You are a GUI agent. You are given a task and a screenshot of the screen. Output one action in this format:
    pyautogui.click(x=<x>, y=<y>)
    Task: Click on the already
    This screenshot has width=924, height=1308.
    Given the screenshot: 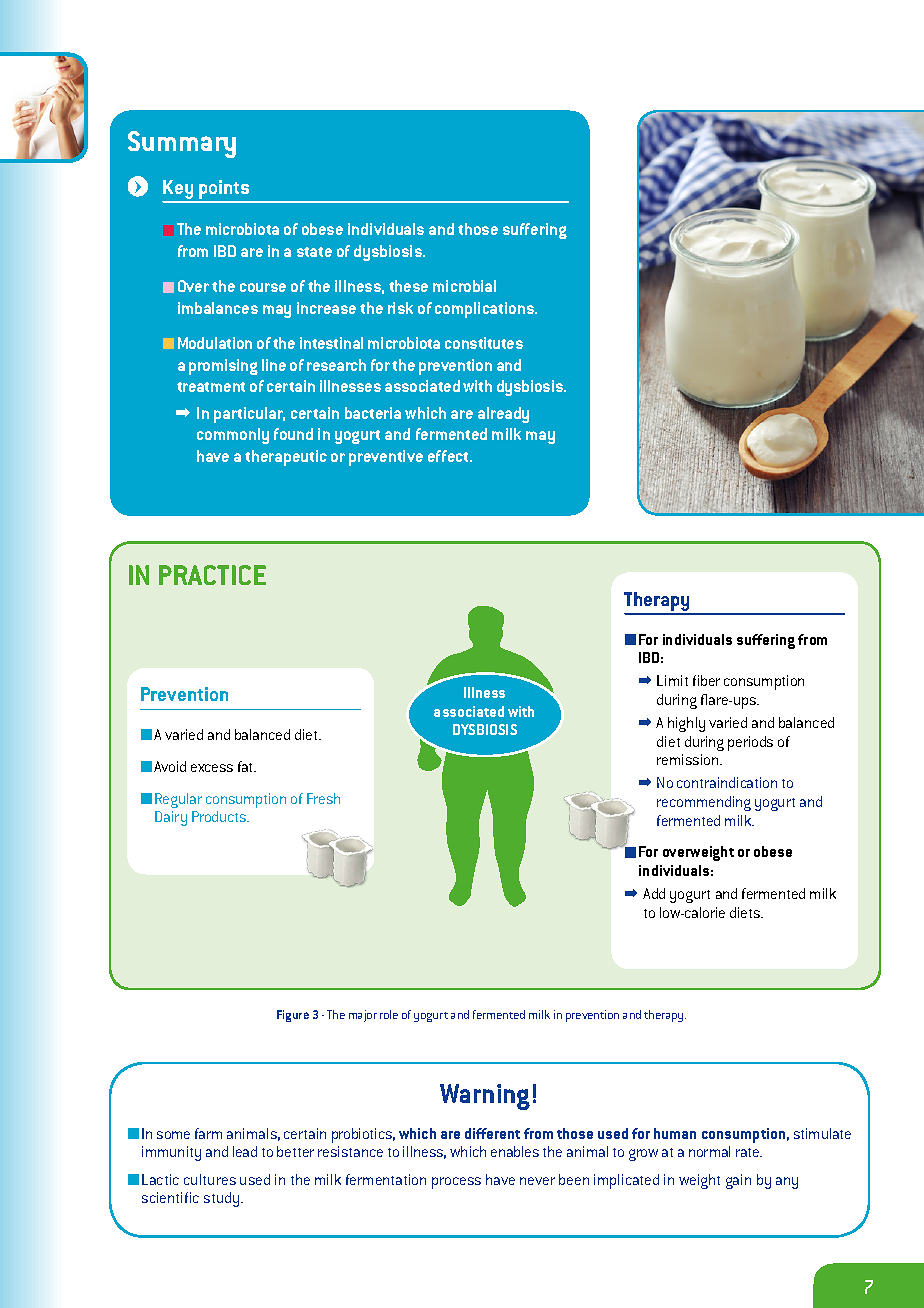 What is the action you would take?
    pyautogui.click(x=503, y=415)
